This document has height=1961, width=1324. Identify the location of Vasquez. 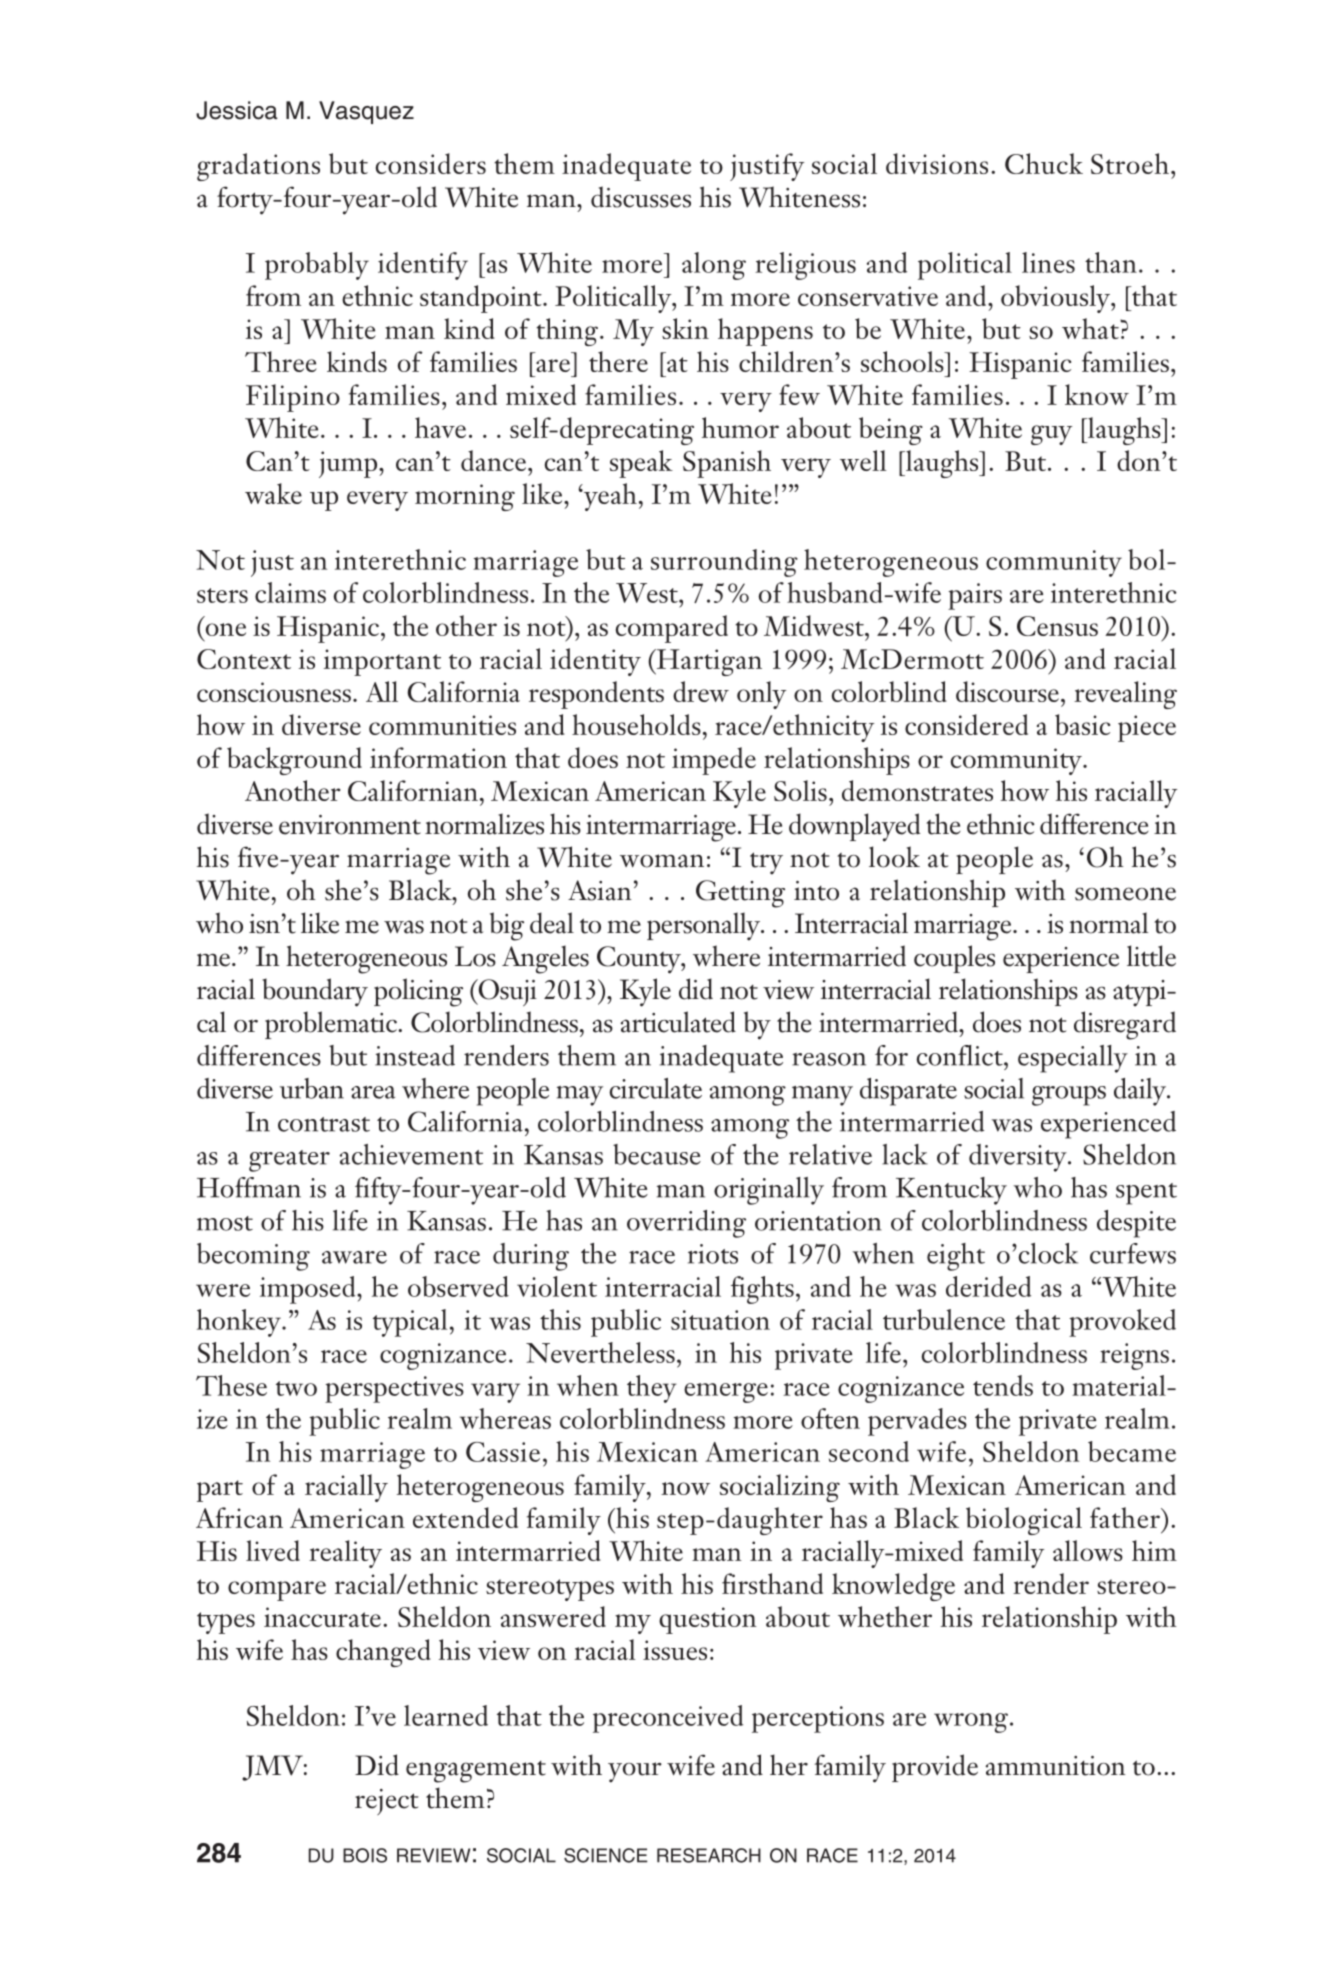
(366, 112).
